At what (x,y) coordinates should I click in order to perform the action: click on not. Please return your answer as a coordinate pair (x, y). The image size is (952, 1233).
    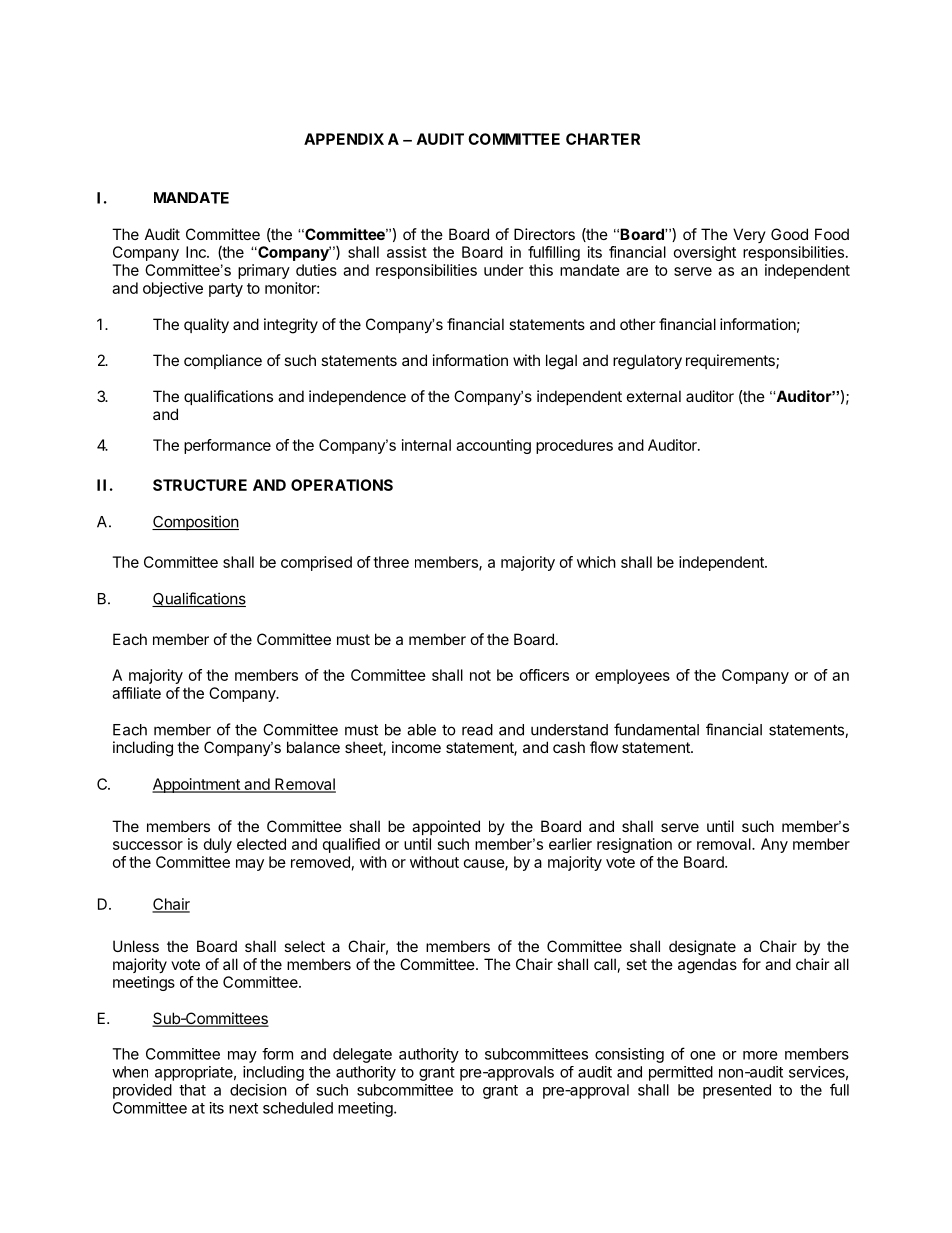
    Looking at the image, I should click on (480, 675).
